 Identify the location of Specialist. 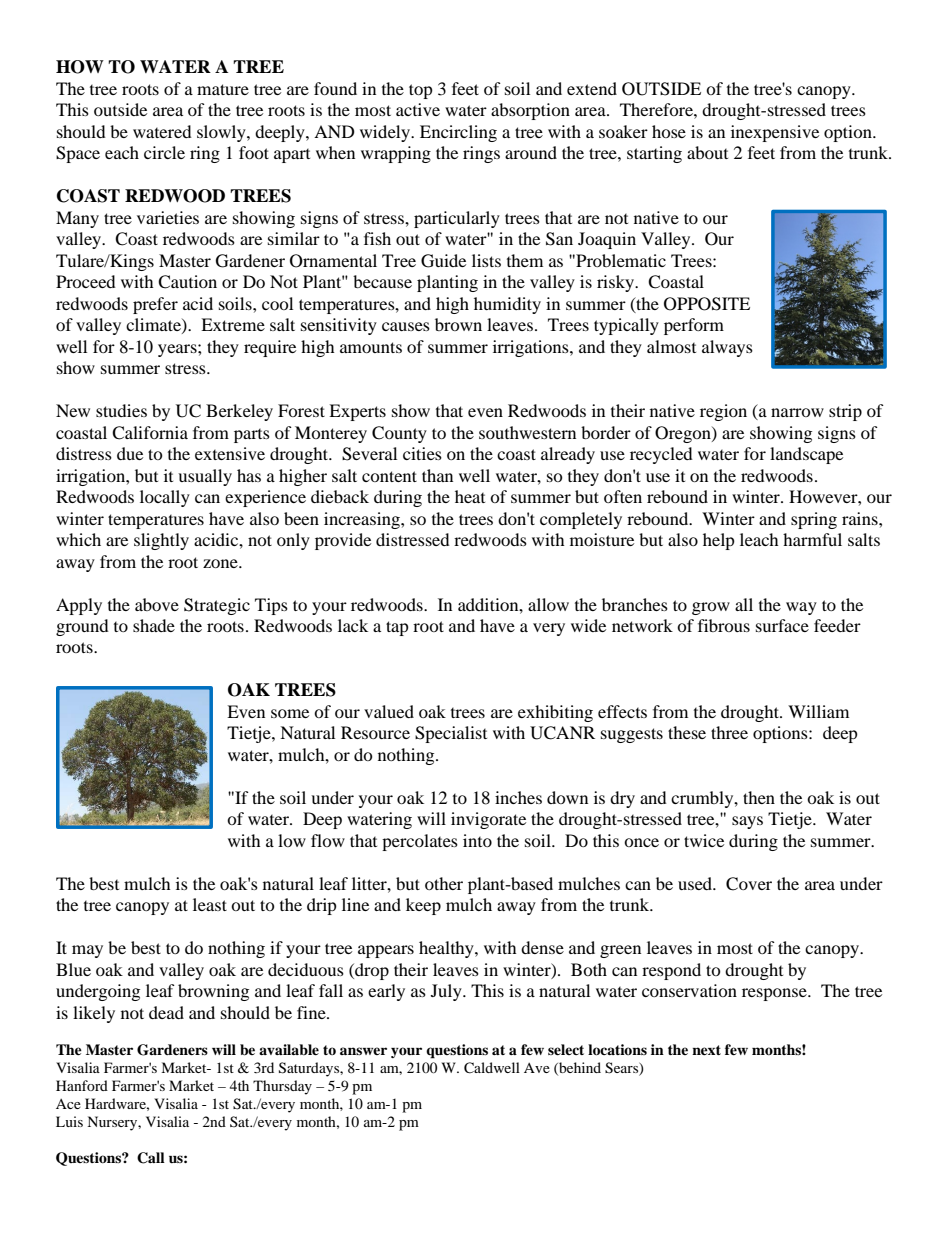
(451, 734).
